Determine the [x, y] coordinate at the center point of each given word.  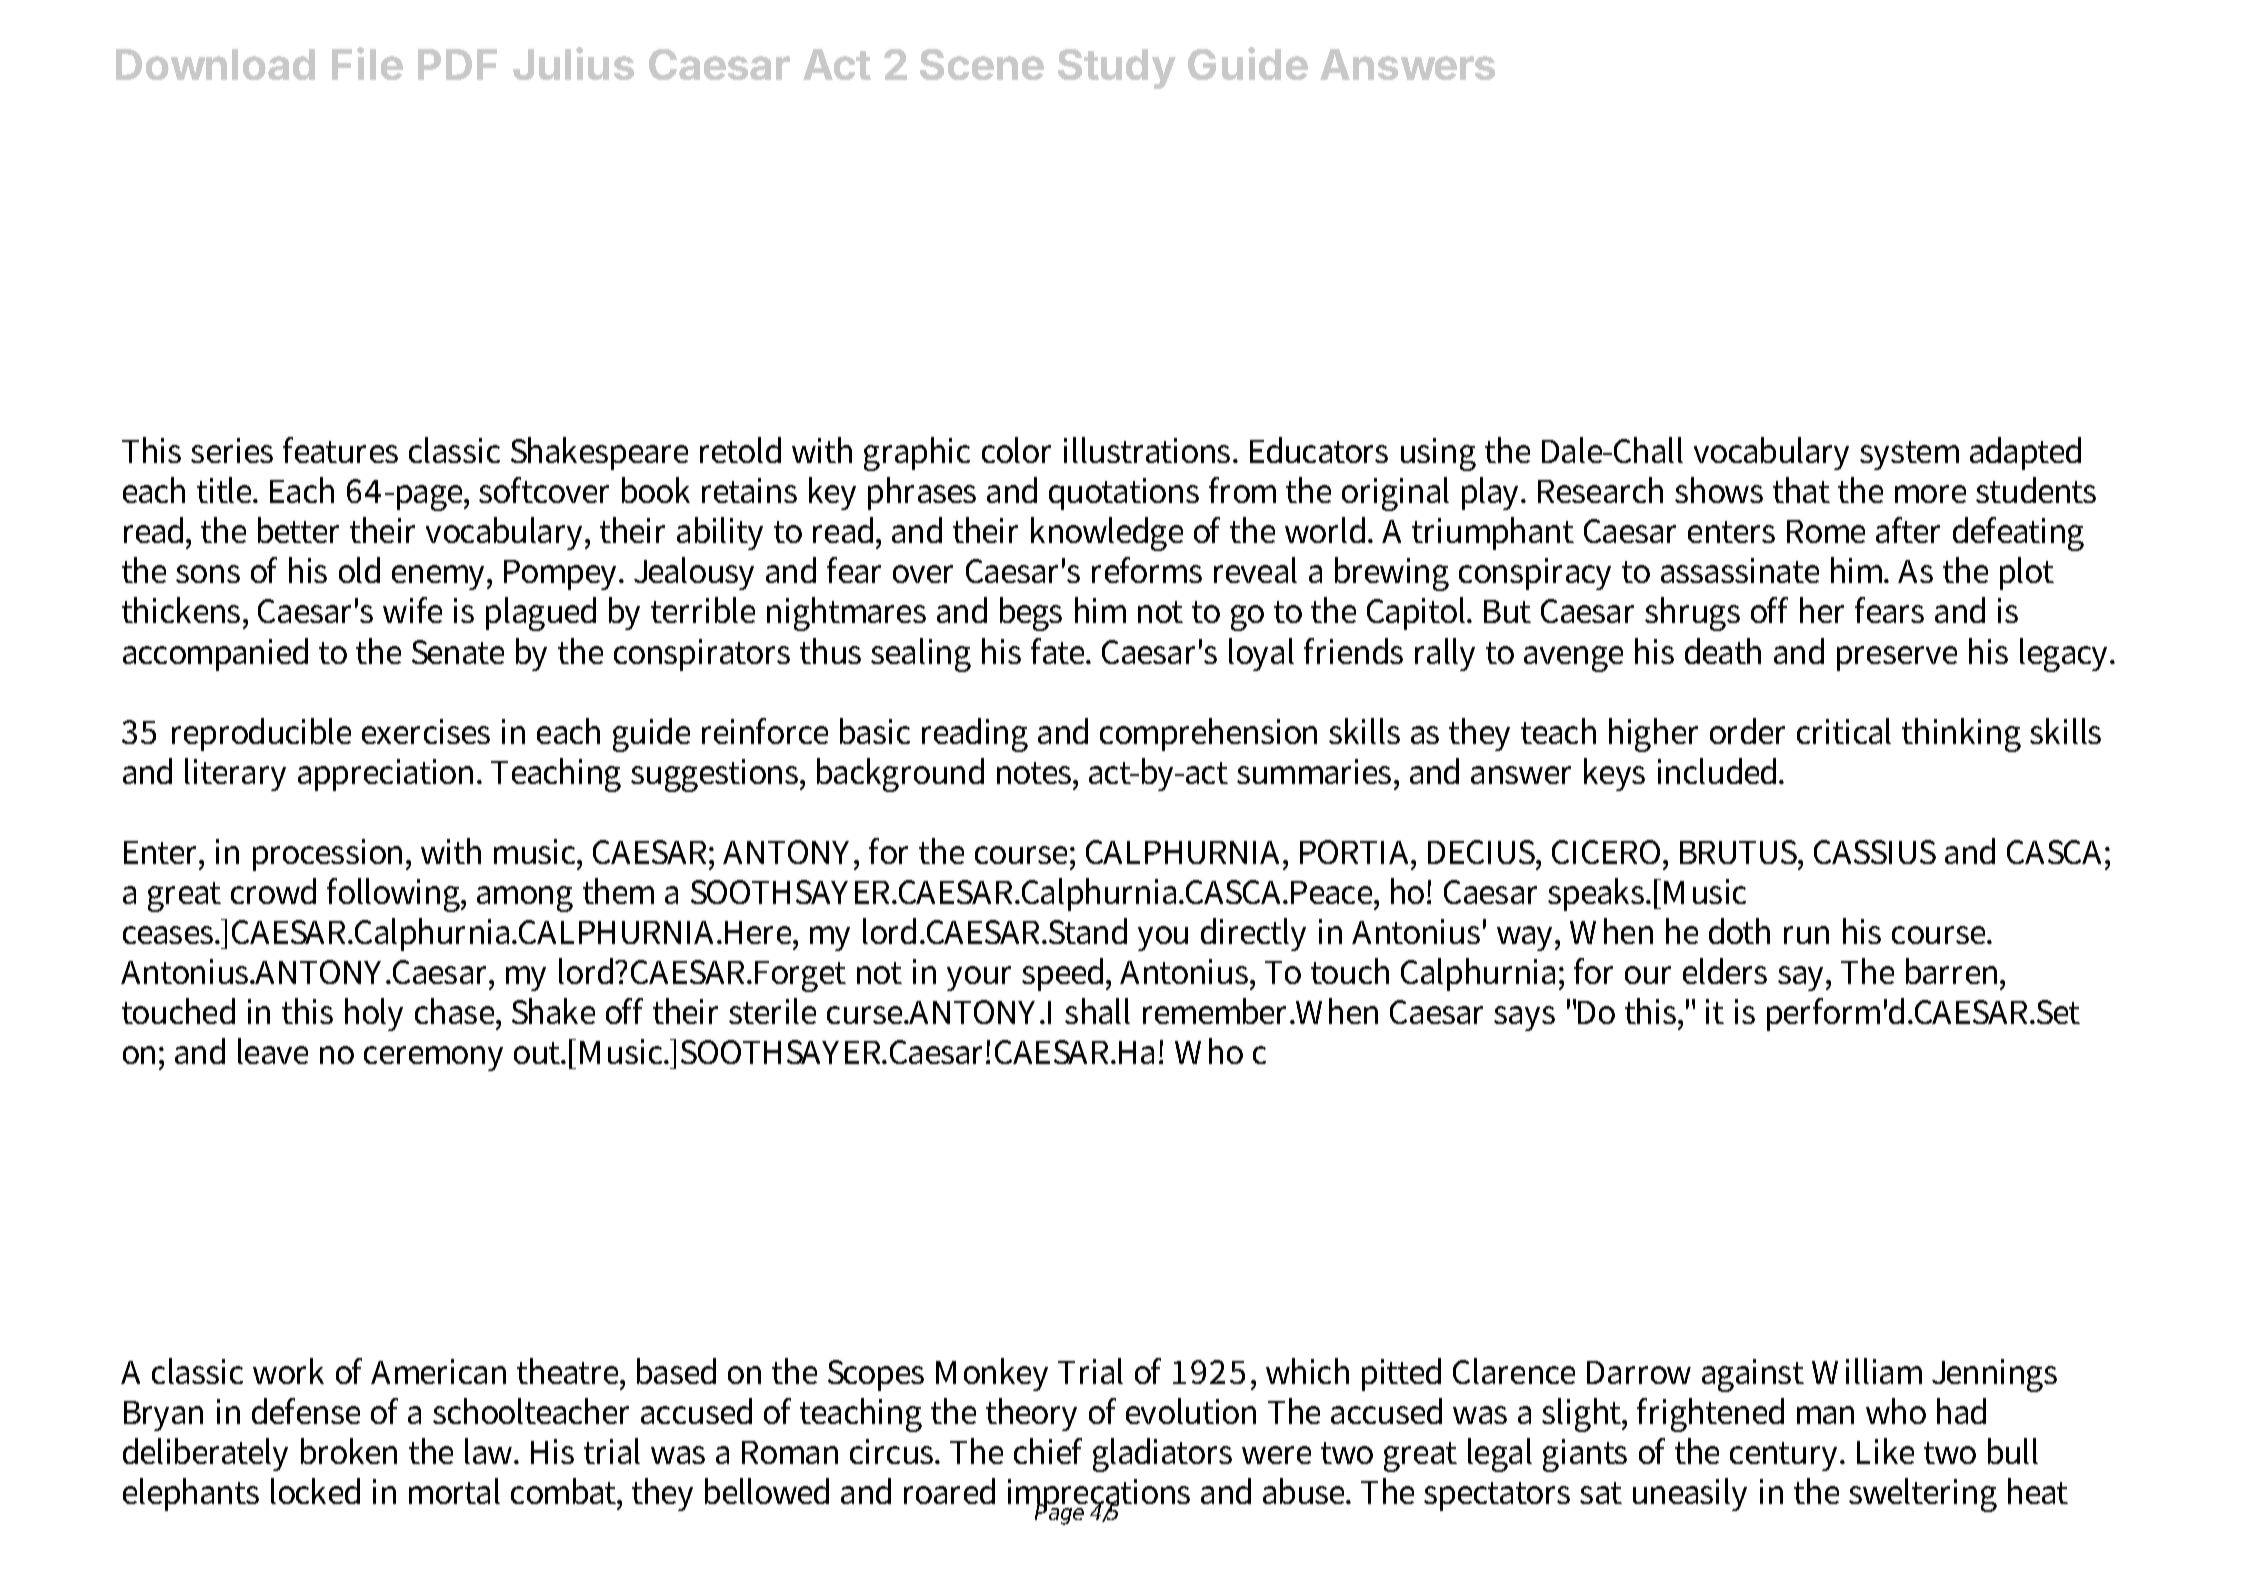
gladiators [1162, 1455]
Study [1117, 69]
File [367, 63]
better [298, 530]
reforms [1147, 570]
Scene [982, 64]
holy [374, 1014]
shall [1097, 1011]
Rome [1826, 531]
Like [1885, 1451]
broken [349, 1451]
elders [1725, 971]
